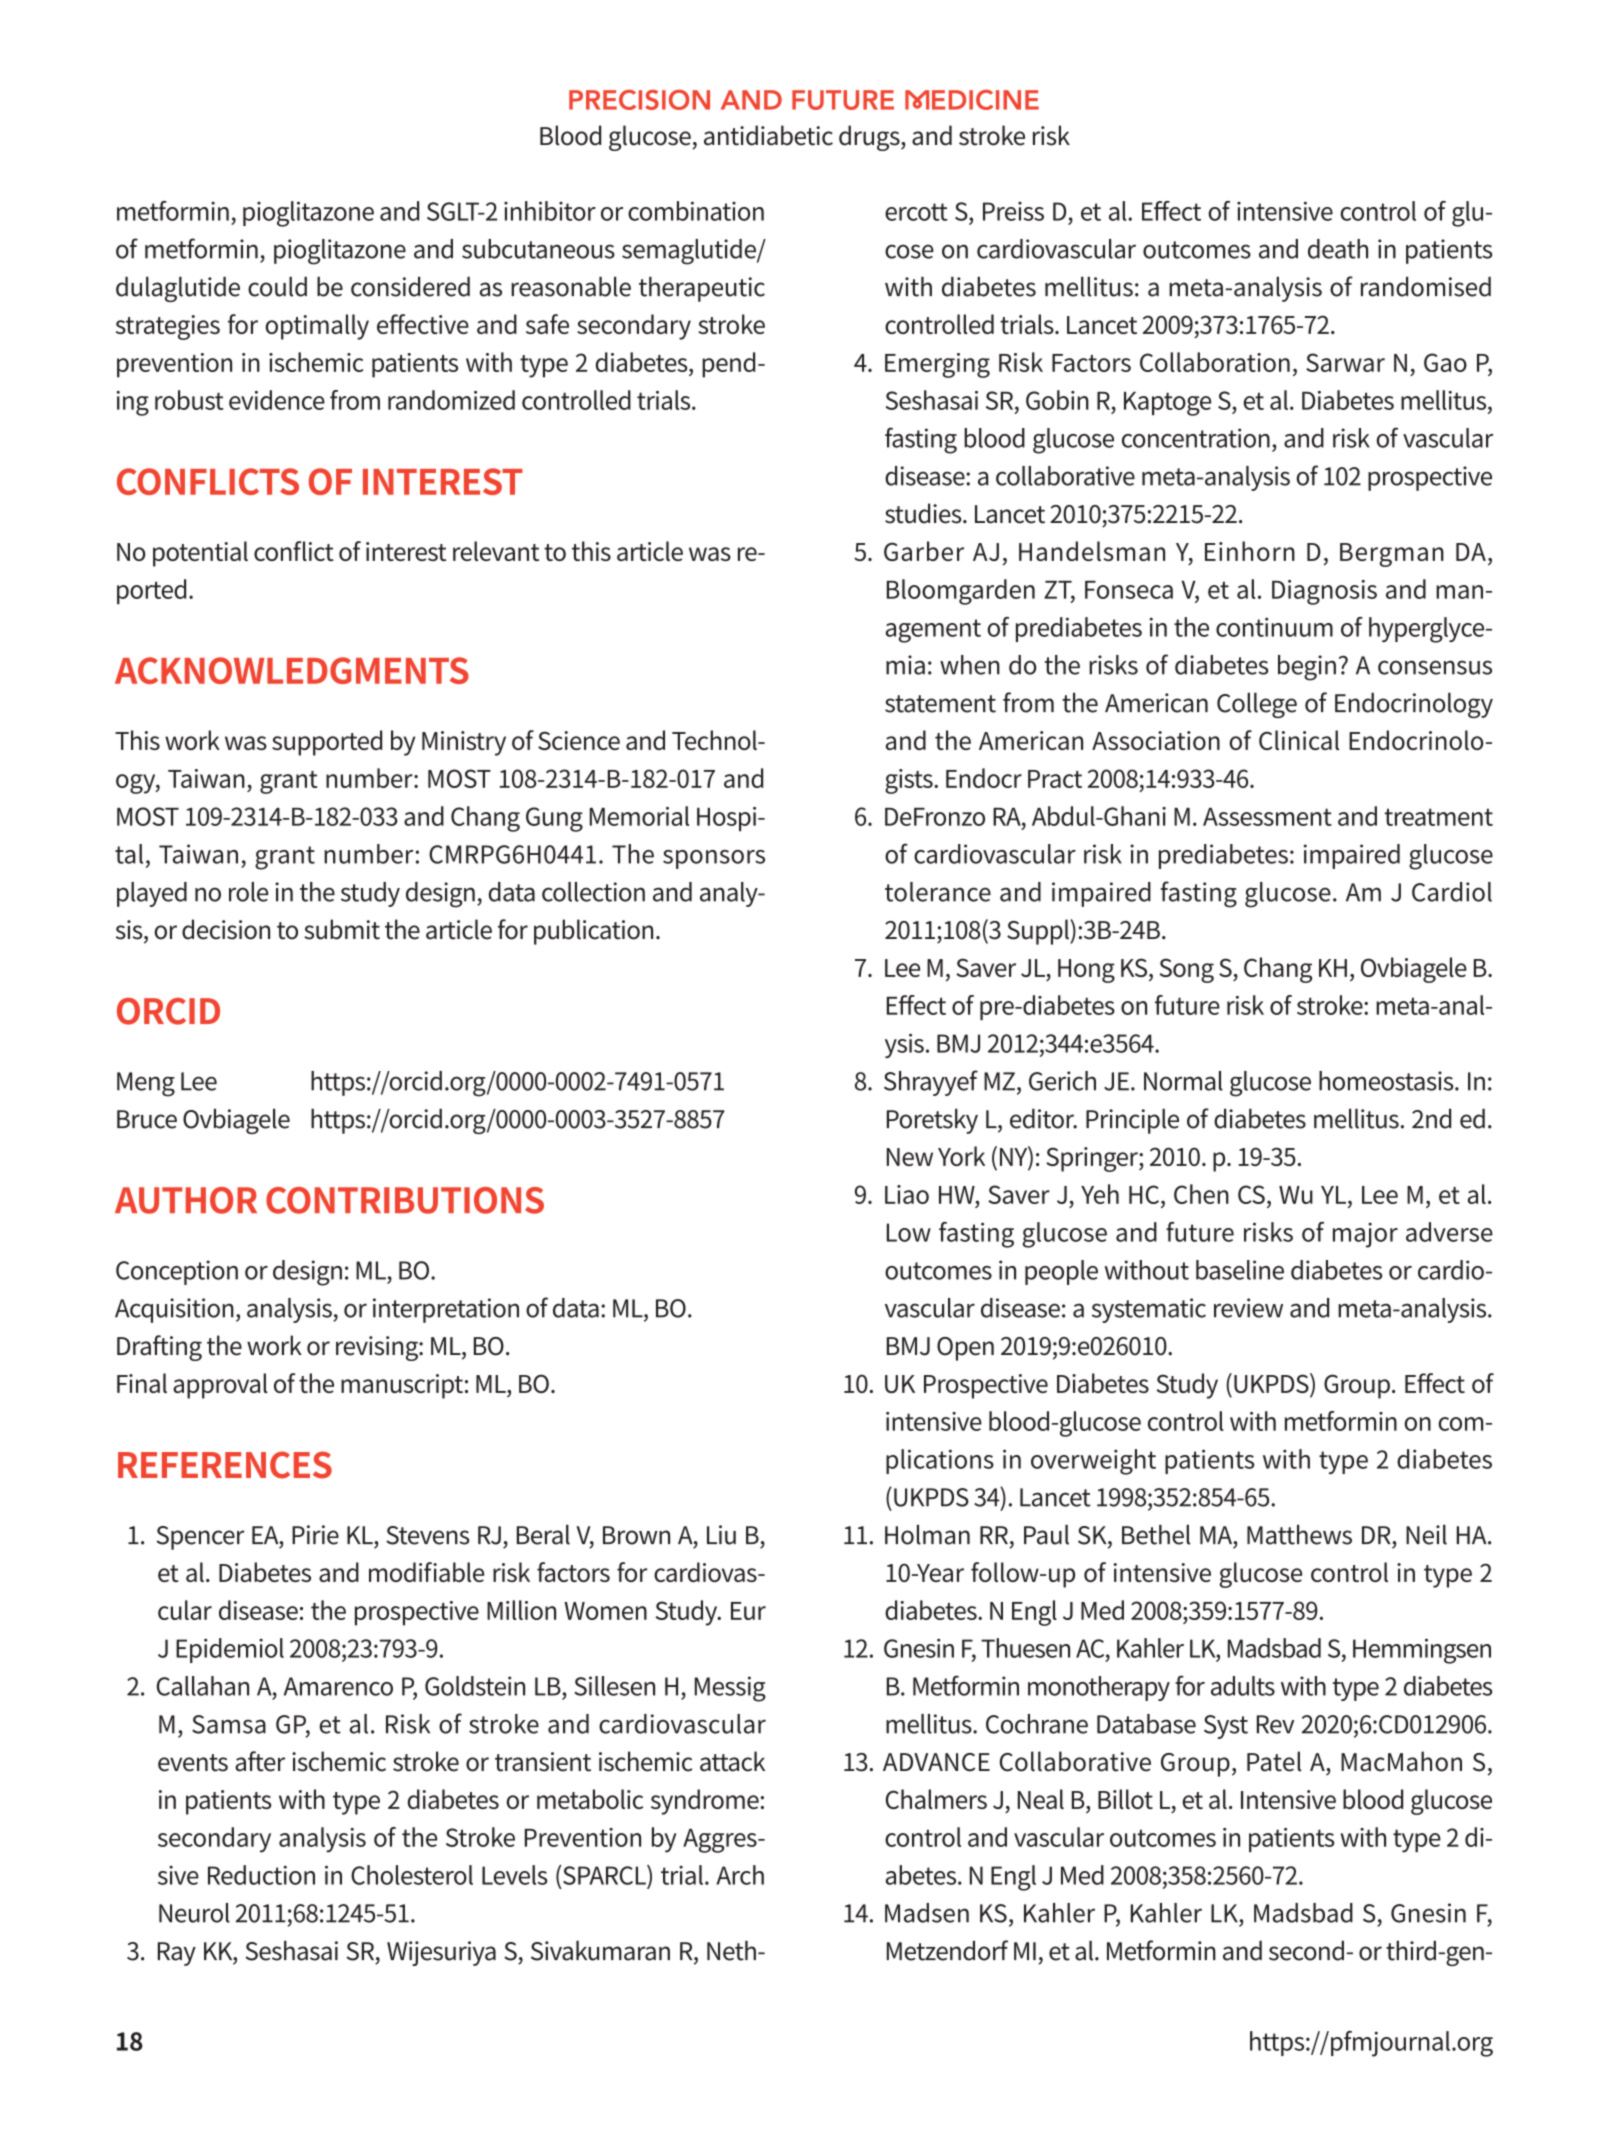  I want to click on Cholesterol, so click(412, 1875).
